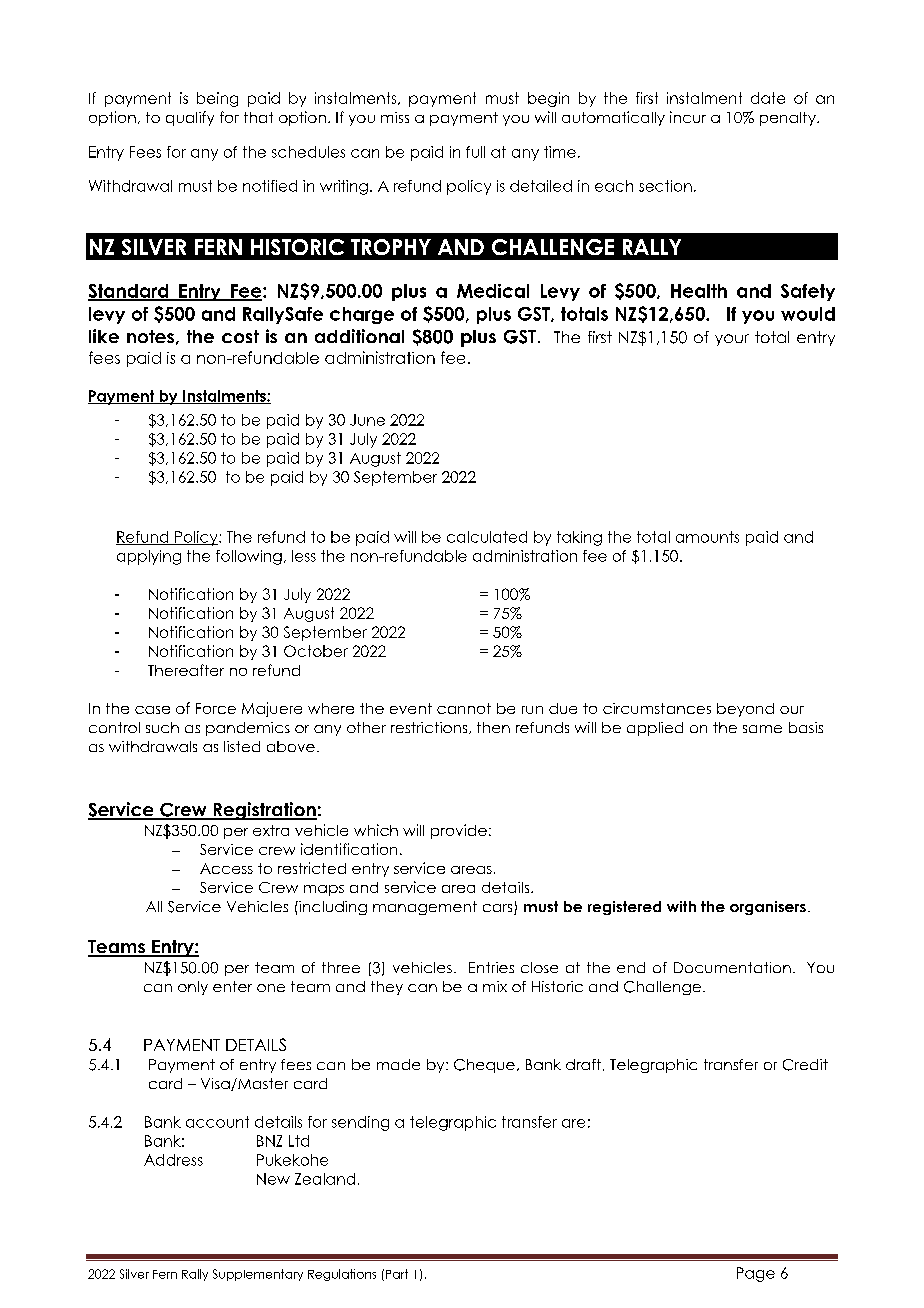  Describe the element at coordinates (688, 117) in the page. I see `incur` at that location.
